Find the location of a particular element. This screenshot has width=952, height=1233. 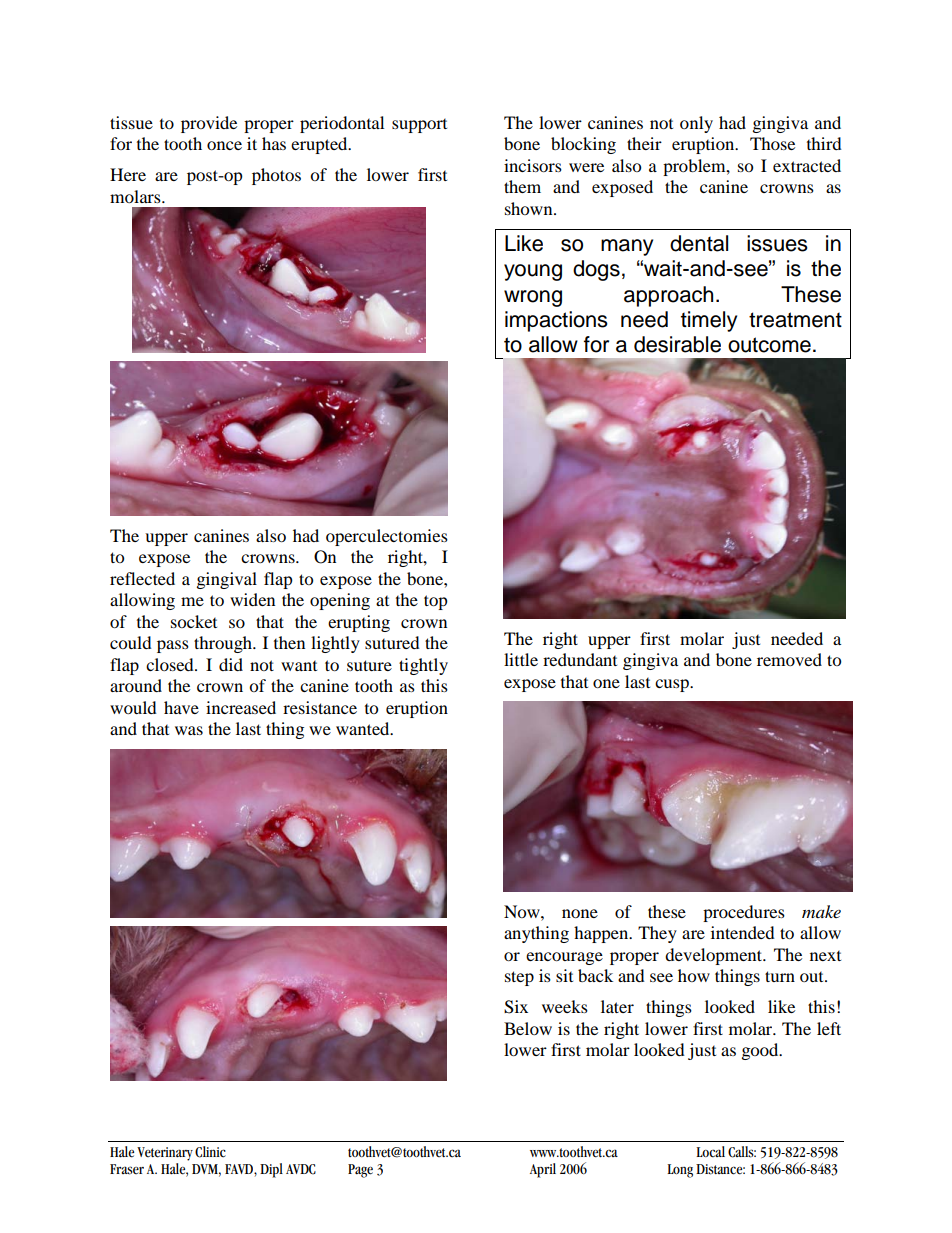

procedures is located at coordinates (744, 913).
